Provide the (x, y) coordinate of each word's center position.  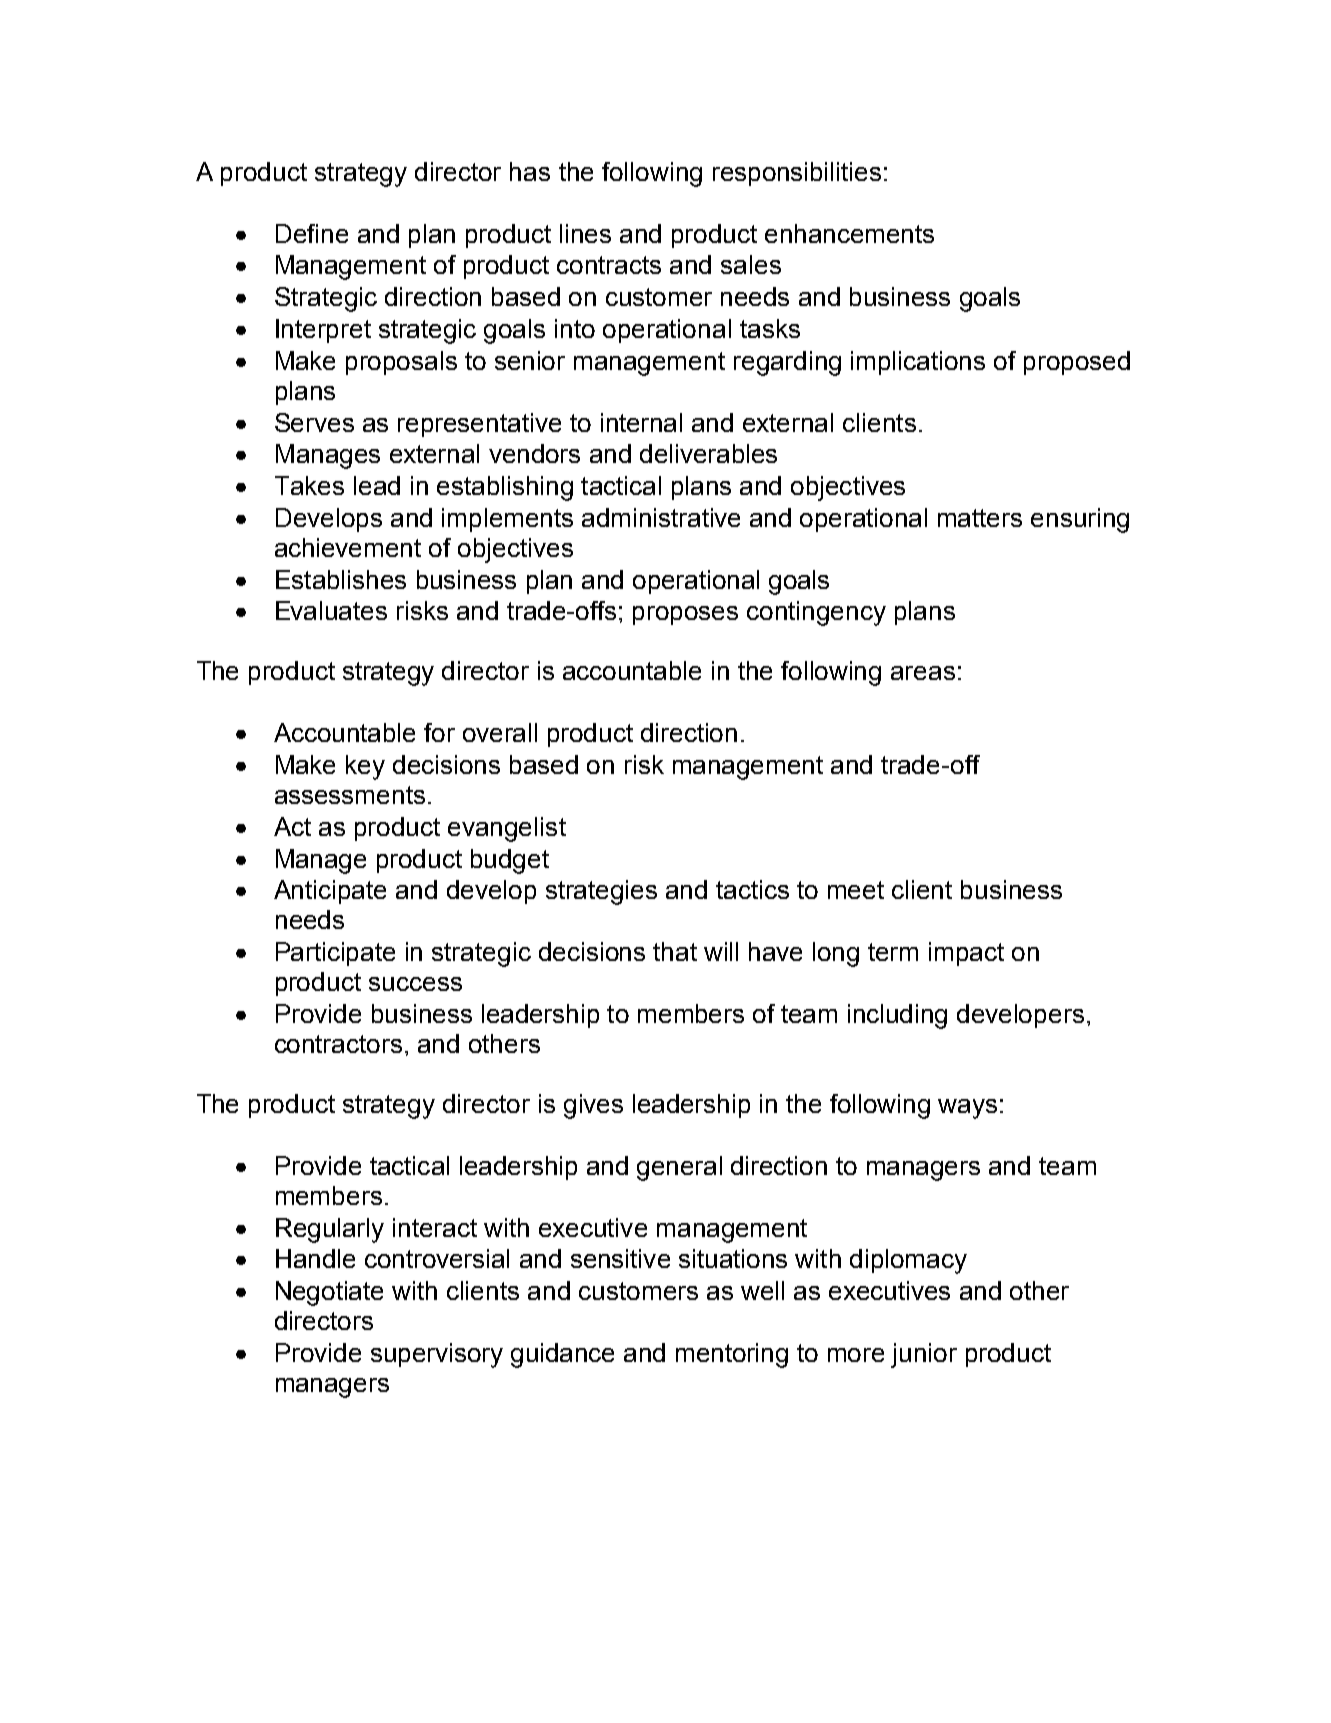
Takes (309, 485)
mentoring (732, 1355)
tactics (752, 889)
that (675, 951)
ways (967, 1109)
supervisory (437, 1355)
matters (980, 518)
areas (923, 673)
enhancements (849, 233)
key (365, 767)
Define (312, 233)
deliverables (708, 453)
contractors (338, 1044)
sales (751, 264)
